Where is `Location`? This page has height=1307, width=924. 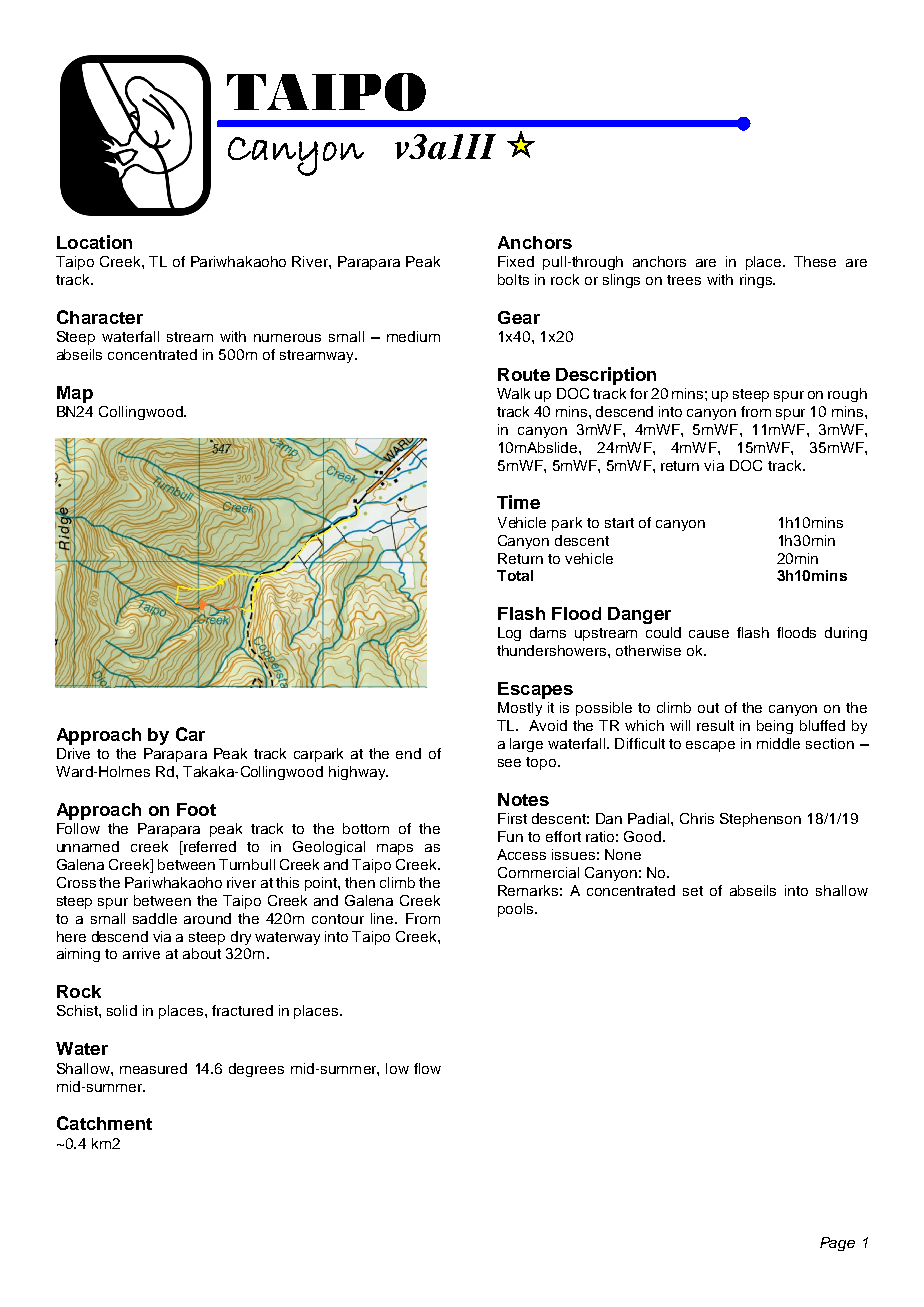 Location is located at coordinates (94, 242).
